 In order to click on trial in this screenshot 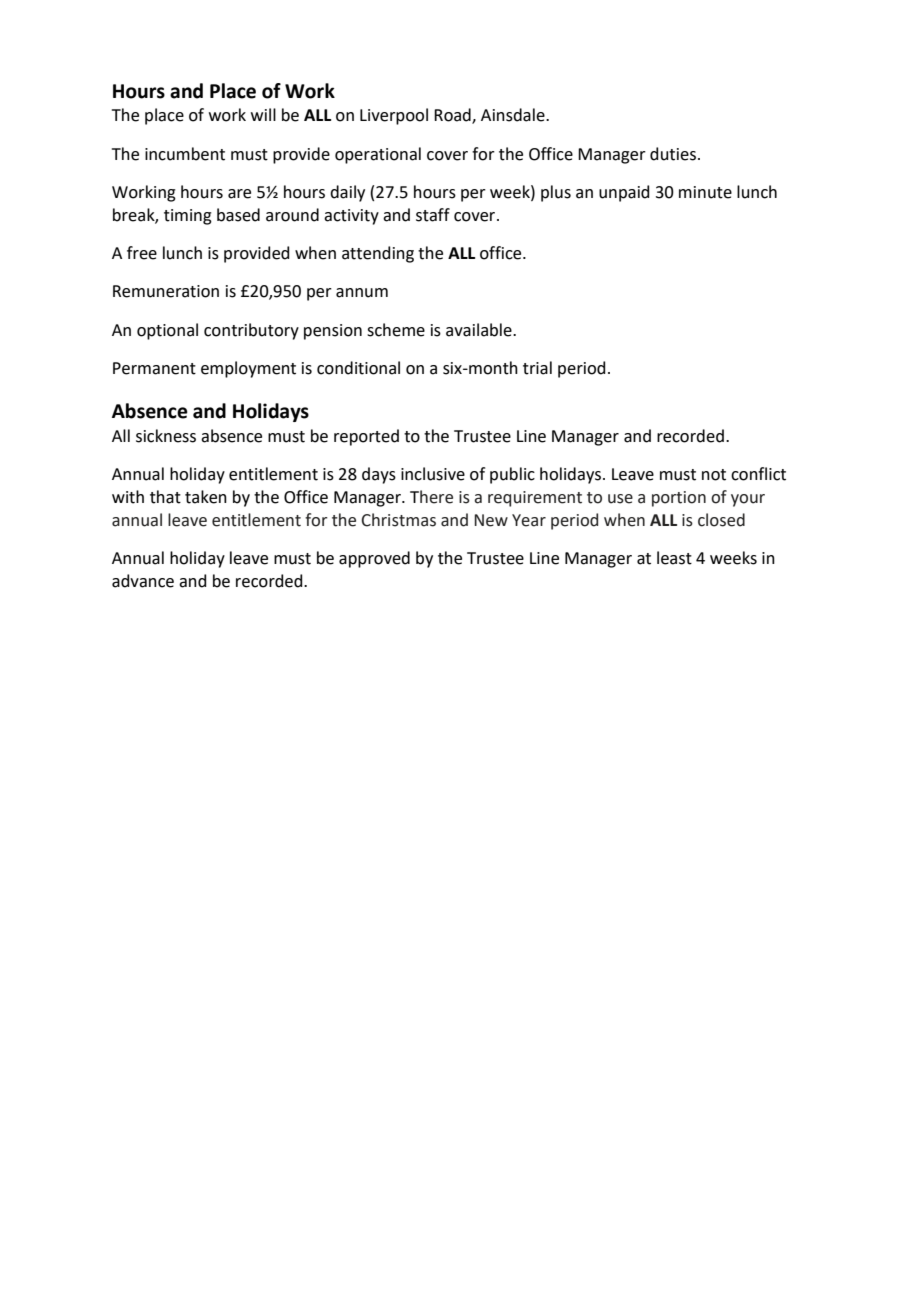, I will do `click(537, 368)`.
